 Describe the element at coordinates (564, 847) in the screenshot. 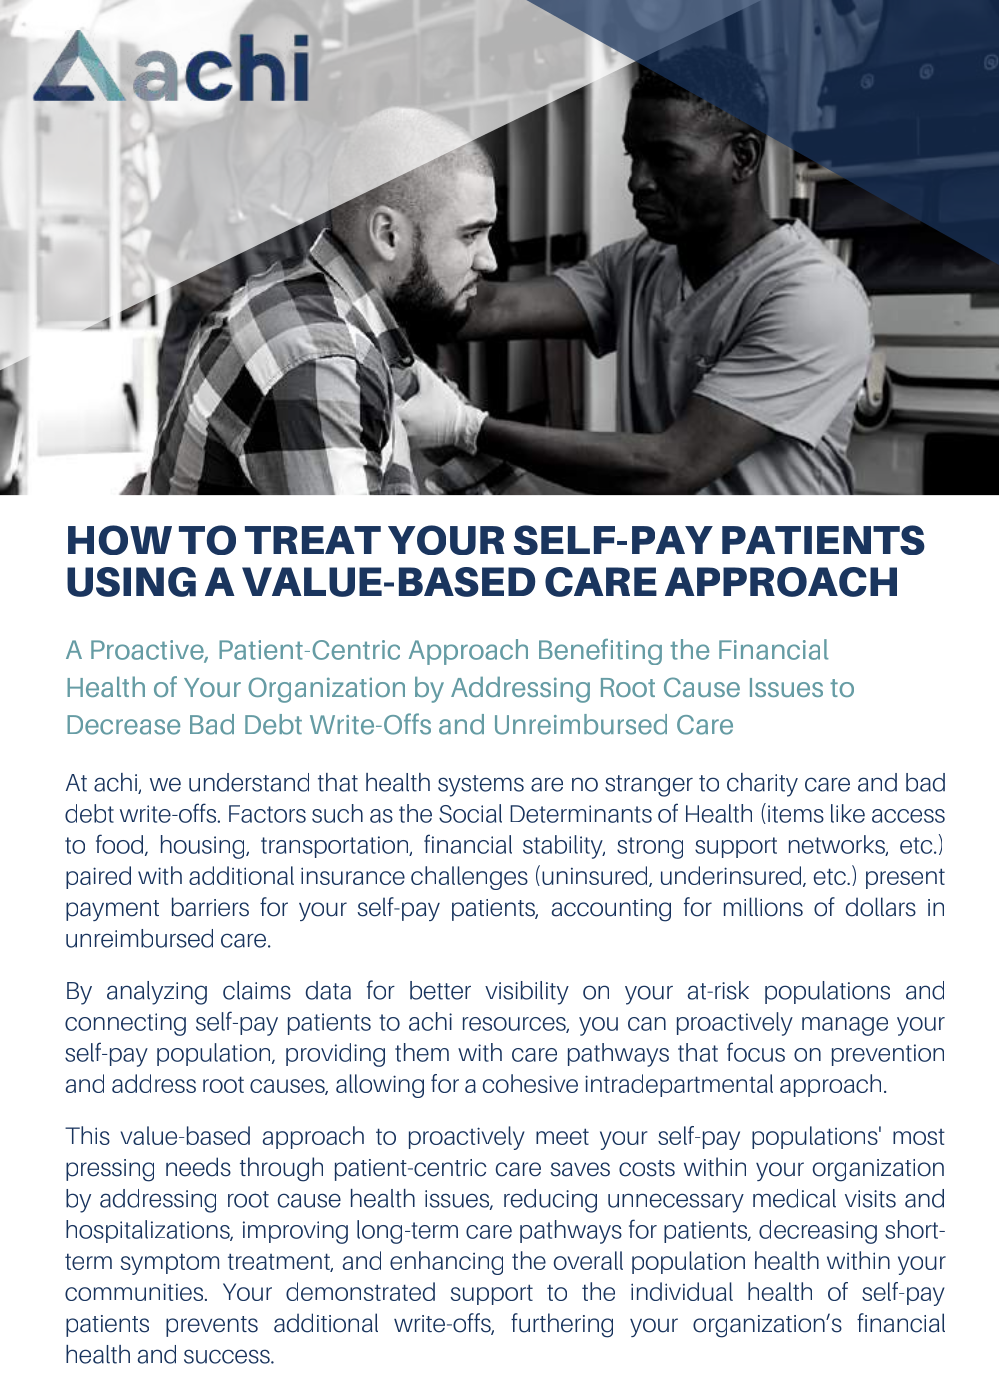

I see `stability` at that location.
